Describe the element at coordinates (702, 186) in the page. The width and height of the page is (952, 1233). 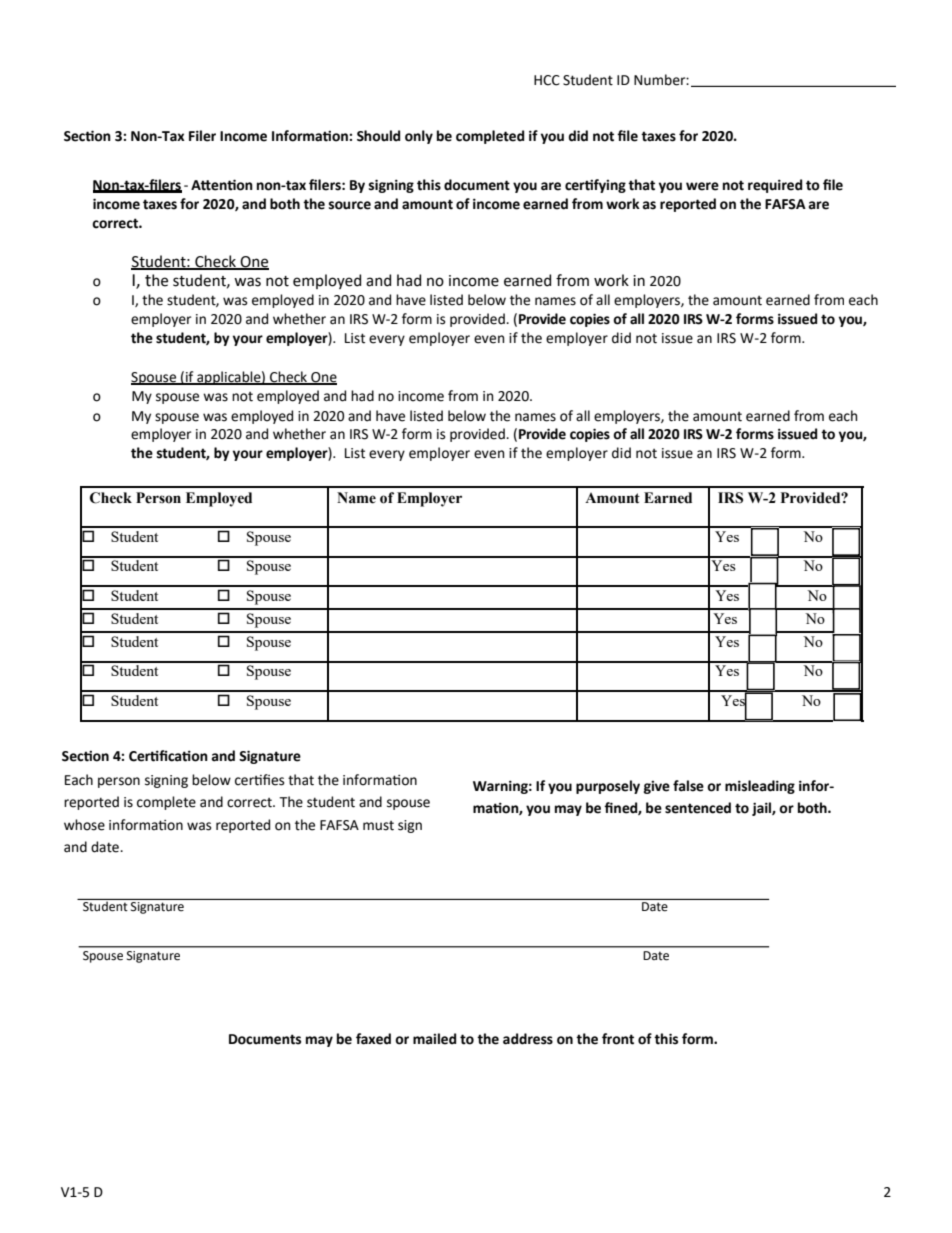
I see `were` at that location.
